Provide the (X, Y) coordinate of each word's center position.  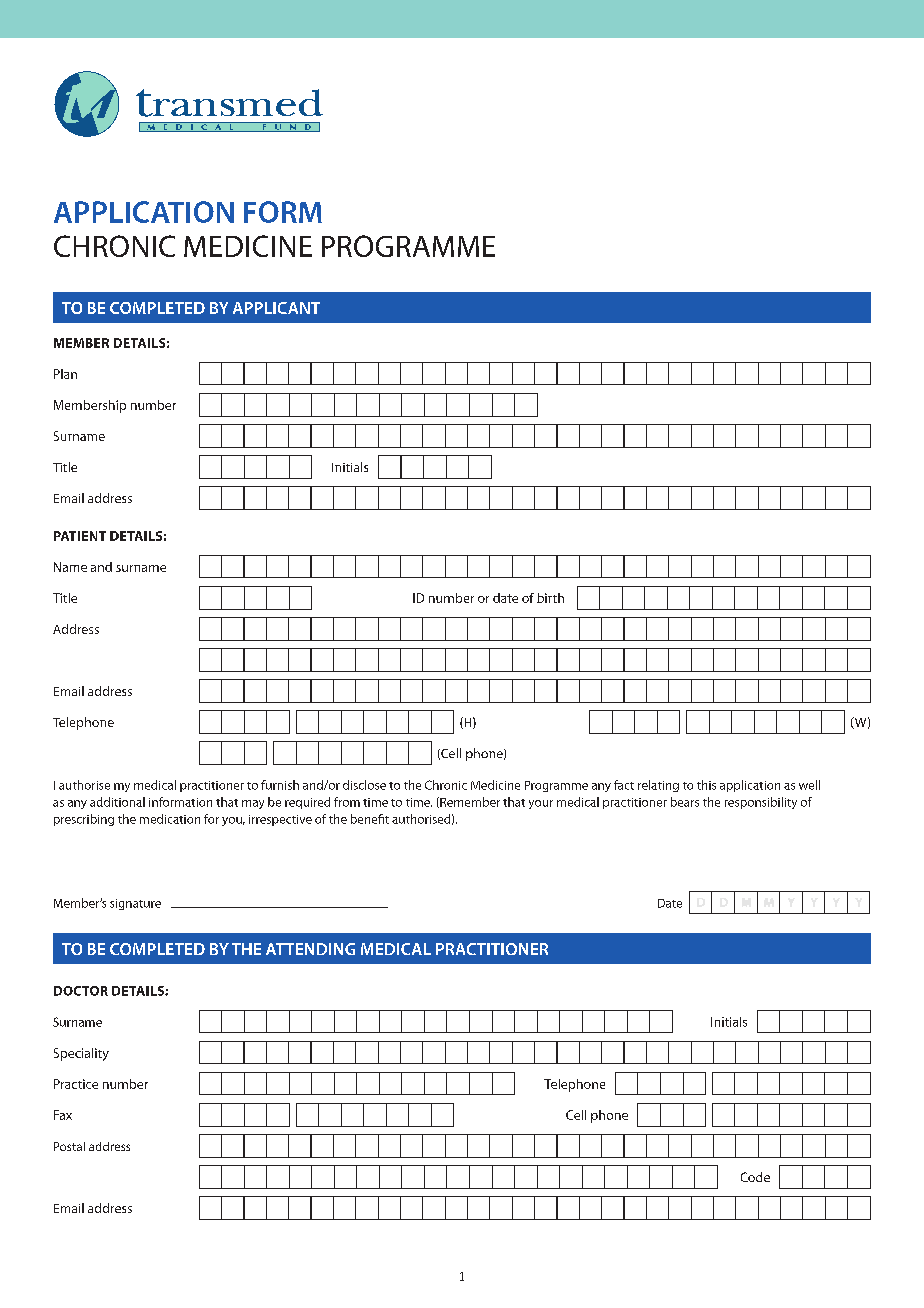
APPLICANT (276, 308)
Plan (65, 374)
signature (135, 904)
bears (685, 802)
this (706, 785)
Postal (69, 1146)
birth (550, 598)
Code (755, 1177)
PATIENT (80, 536)
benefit (370, 819)
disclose (364, 785)
